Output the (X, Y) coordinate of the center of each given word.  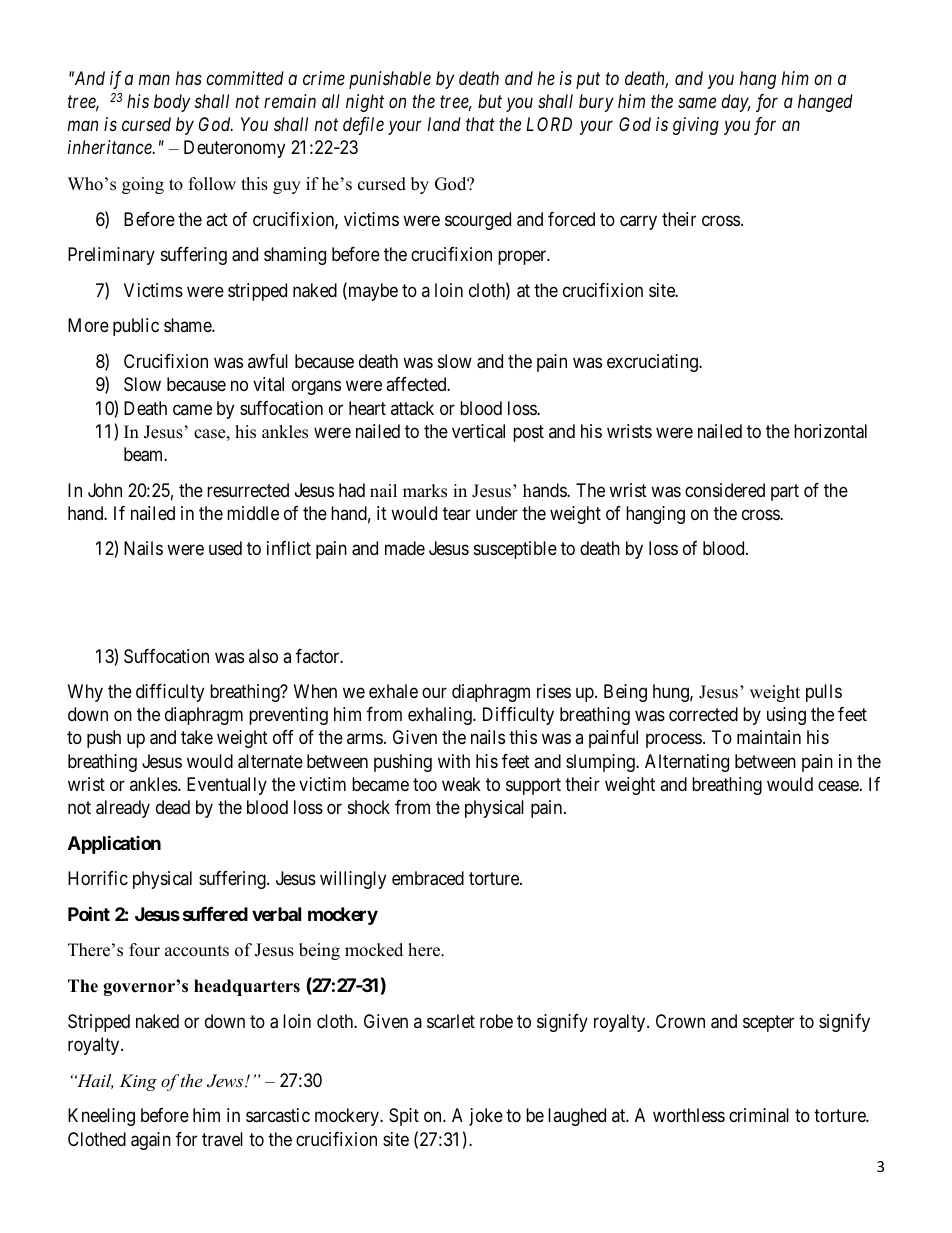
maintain (769, 737)
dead (173, 807)
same (697, 103)
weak (461, 784)
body (172, 103)
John (105, 490)
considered (725, 490)
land (444, 124)
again (151, 1141)
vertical (478, 431)
